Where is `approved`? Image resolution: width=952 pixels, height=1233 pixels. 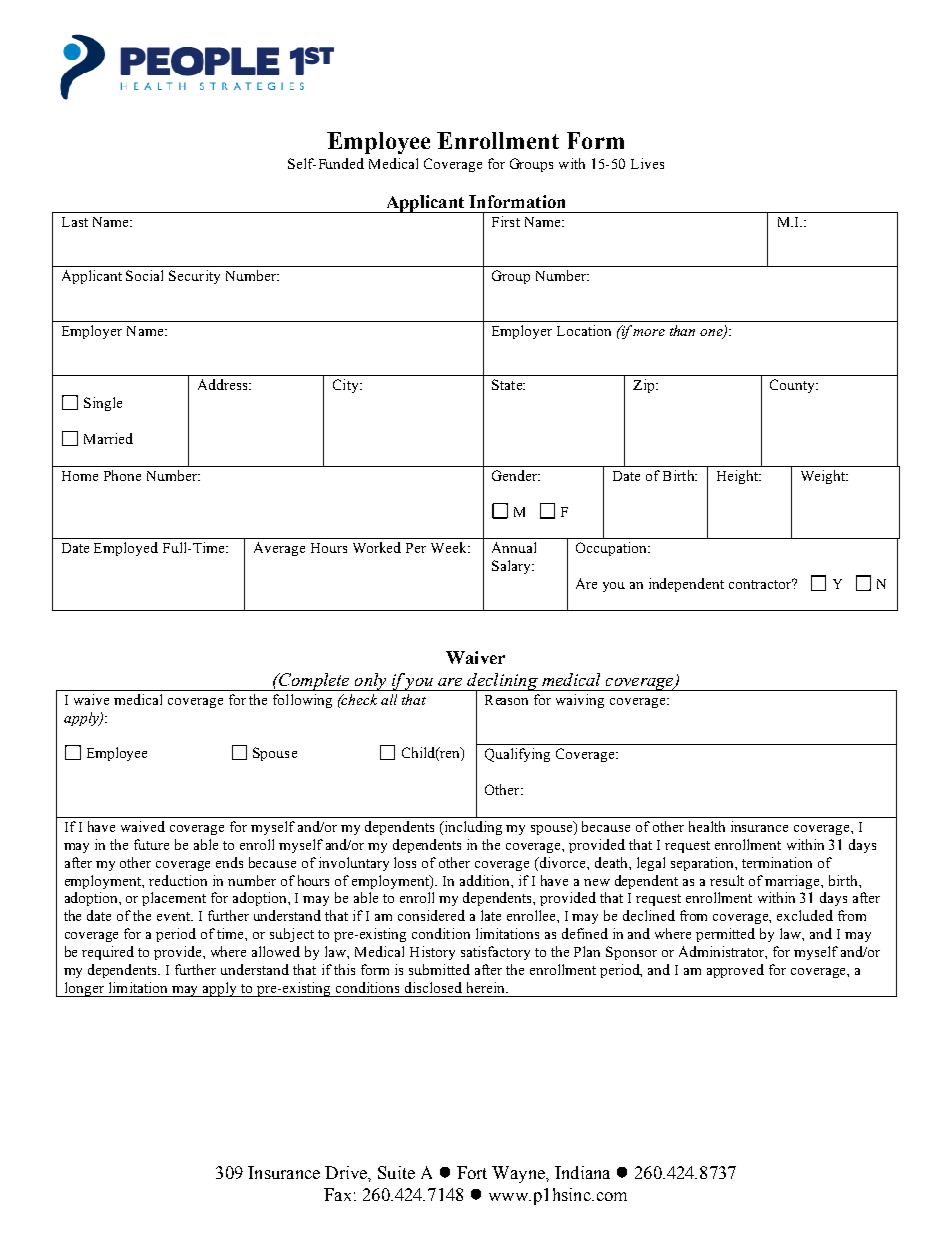
approved is located at coordinates (735, 971).
